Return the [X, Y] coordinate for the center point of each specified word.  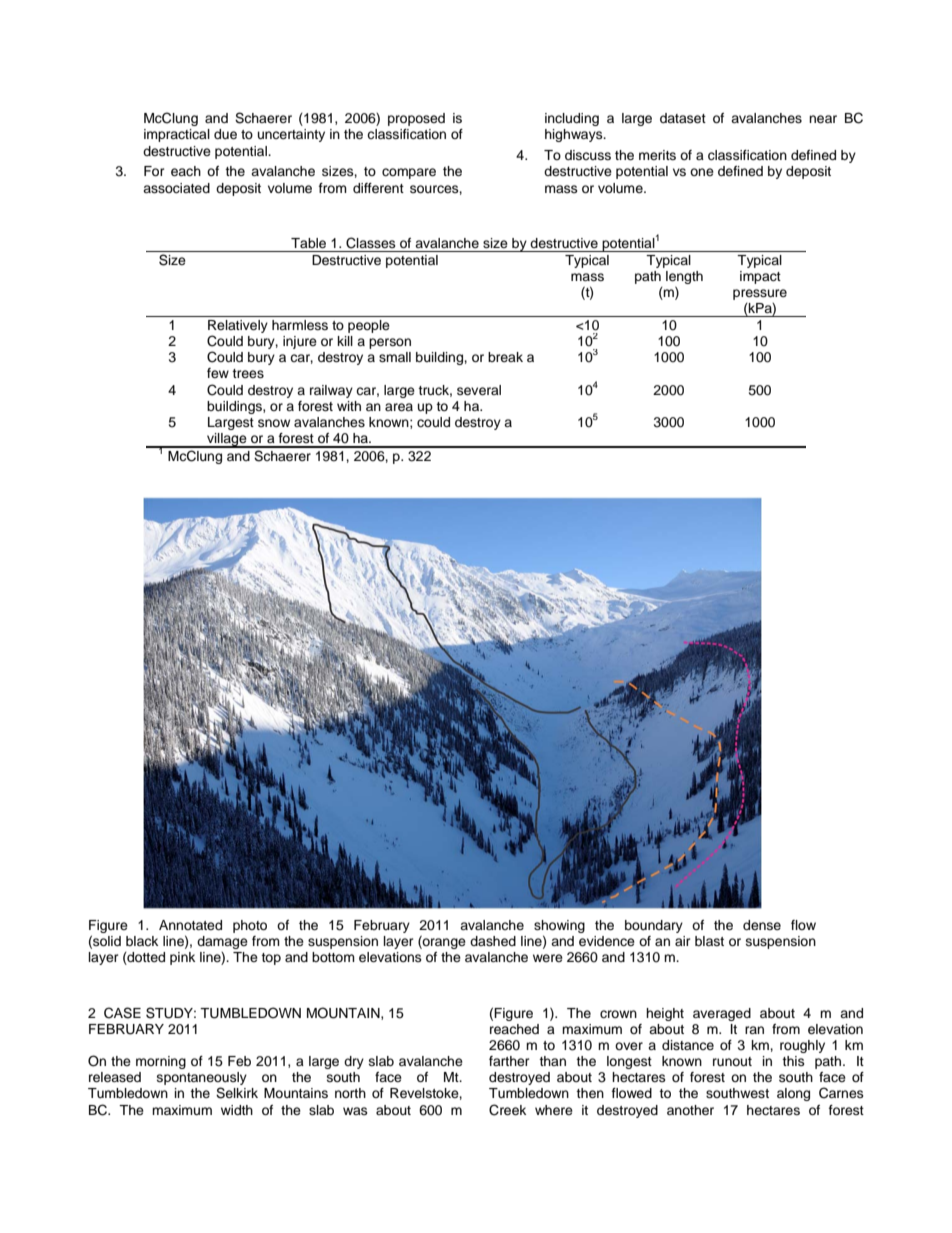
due [225, 134]
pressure [760, 294]
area [399, 407]
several [479, 390]
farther [509, 1061]
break [505, 357]
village [227, 440]
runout [732, 1061]
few [218, 373]
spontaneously [202, 1080]
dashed [493, 941]
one [702, 172]
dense [762, 925]
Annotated [190, 925]
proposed [416, 119]
